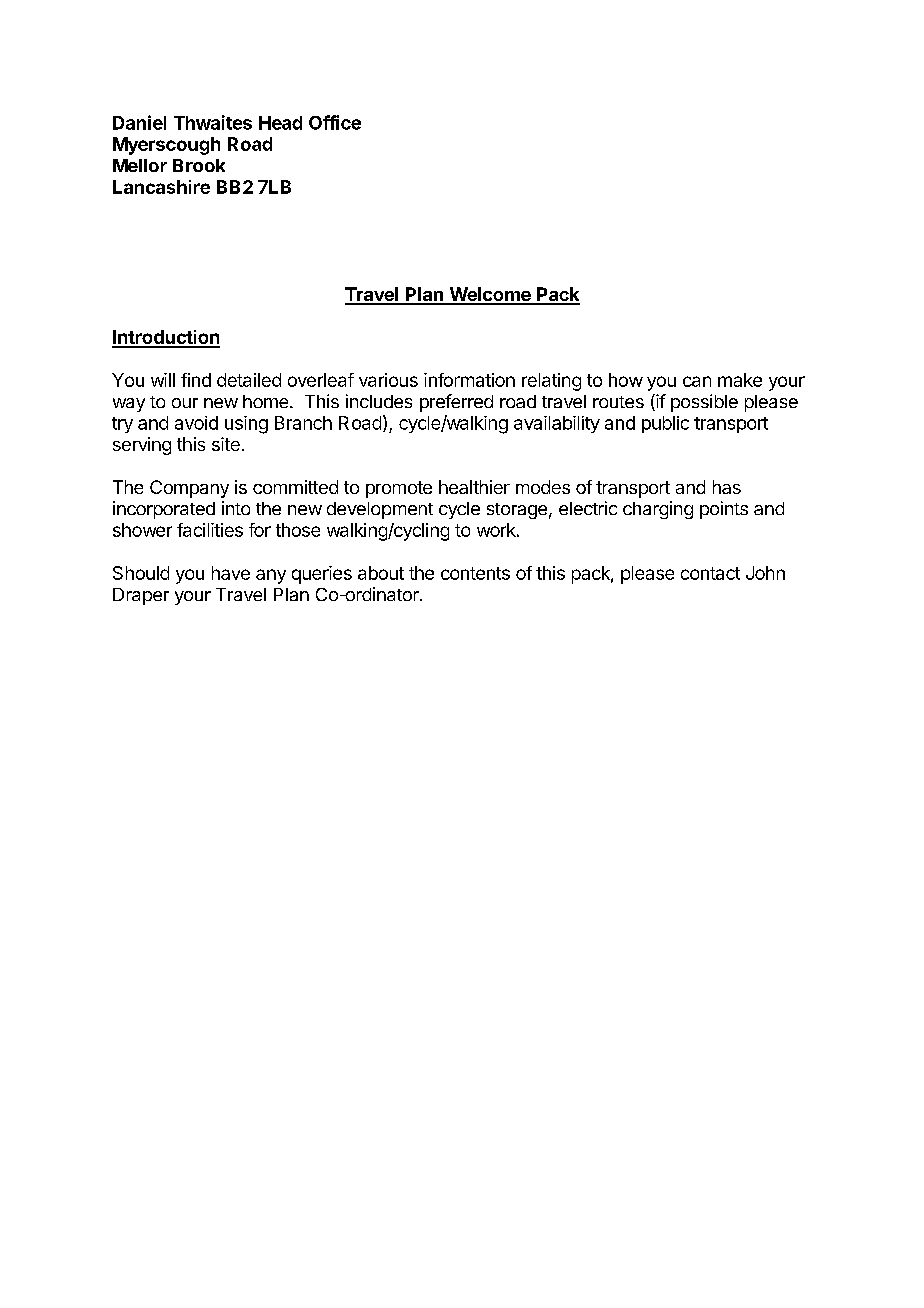  What do you see at coordinates (474, 487) in the image?
I see `healthier` at bounding box center [474, 487].
